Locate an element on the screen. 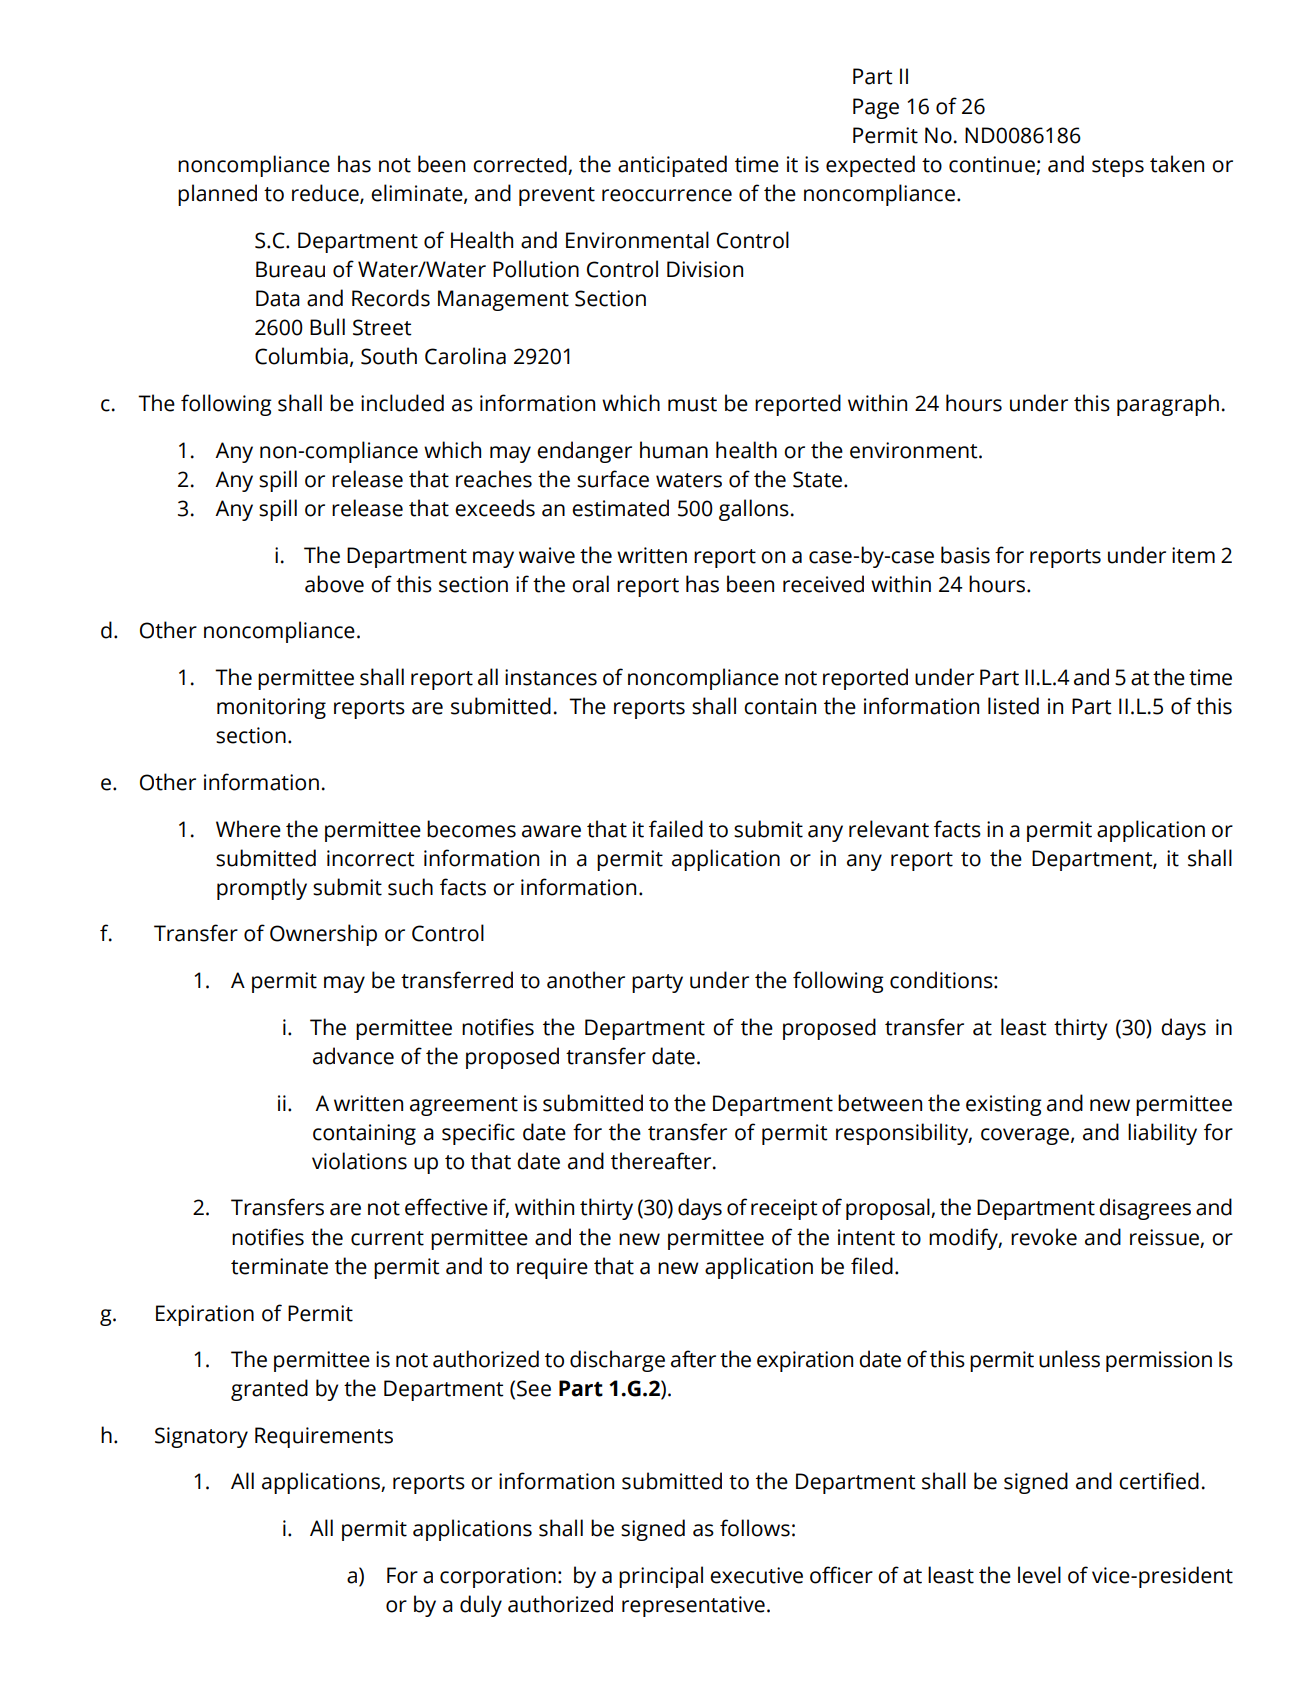  steps is located at coordinates (1118, 167).
